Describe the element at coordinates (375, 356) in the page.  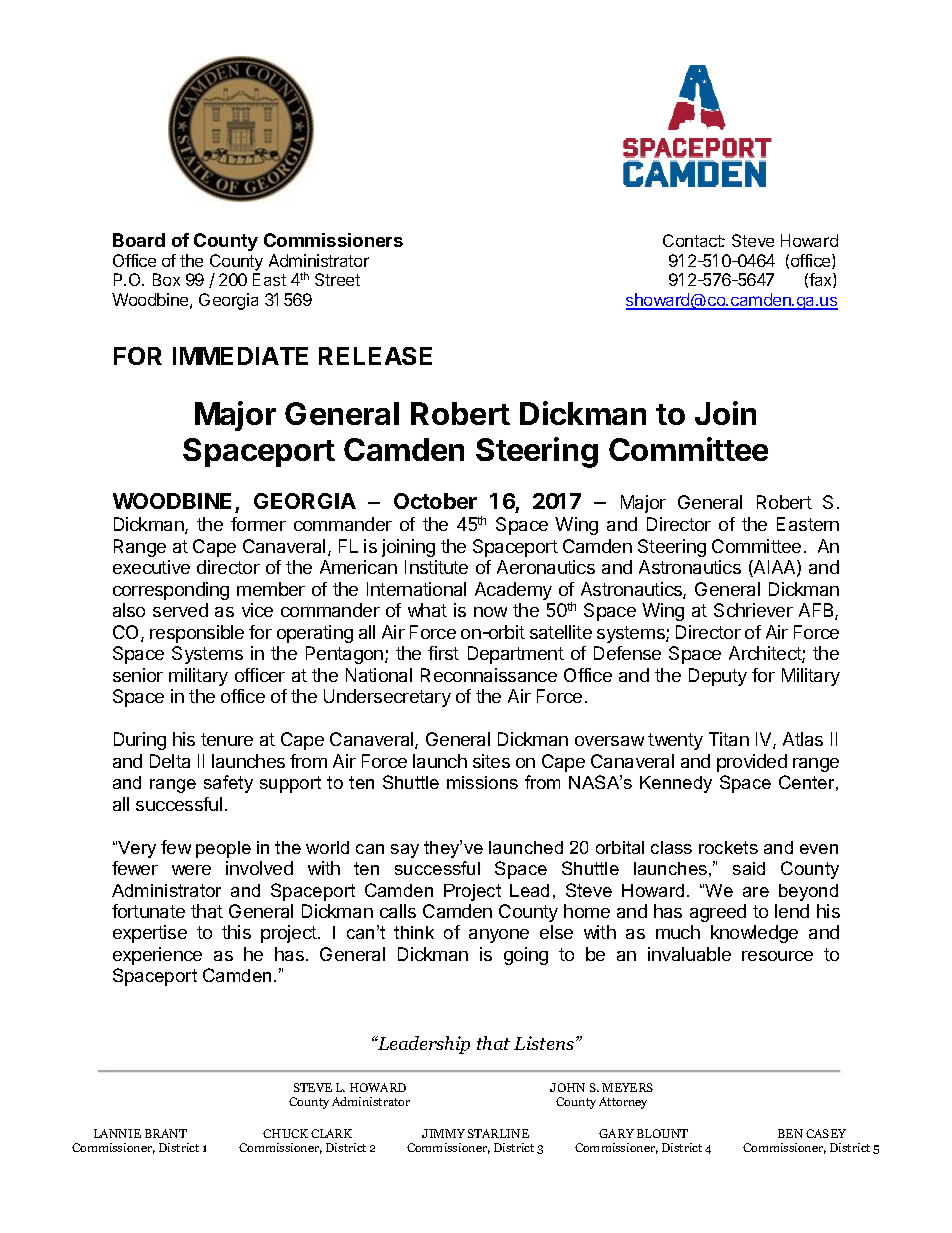
I see `RELEASE` at that location.
